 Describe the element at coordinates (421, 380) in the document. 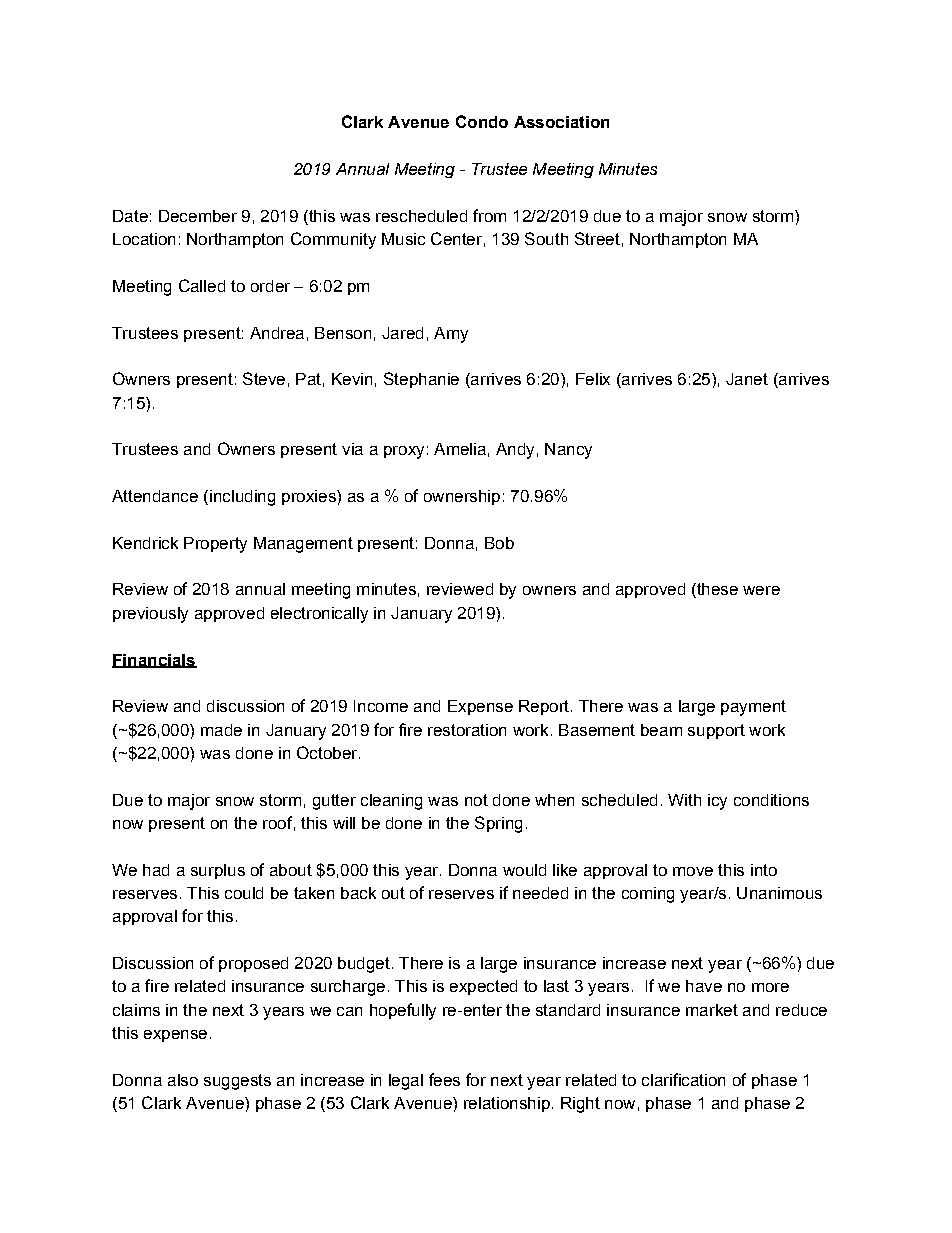

I see `Stephanie` at that location.
